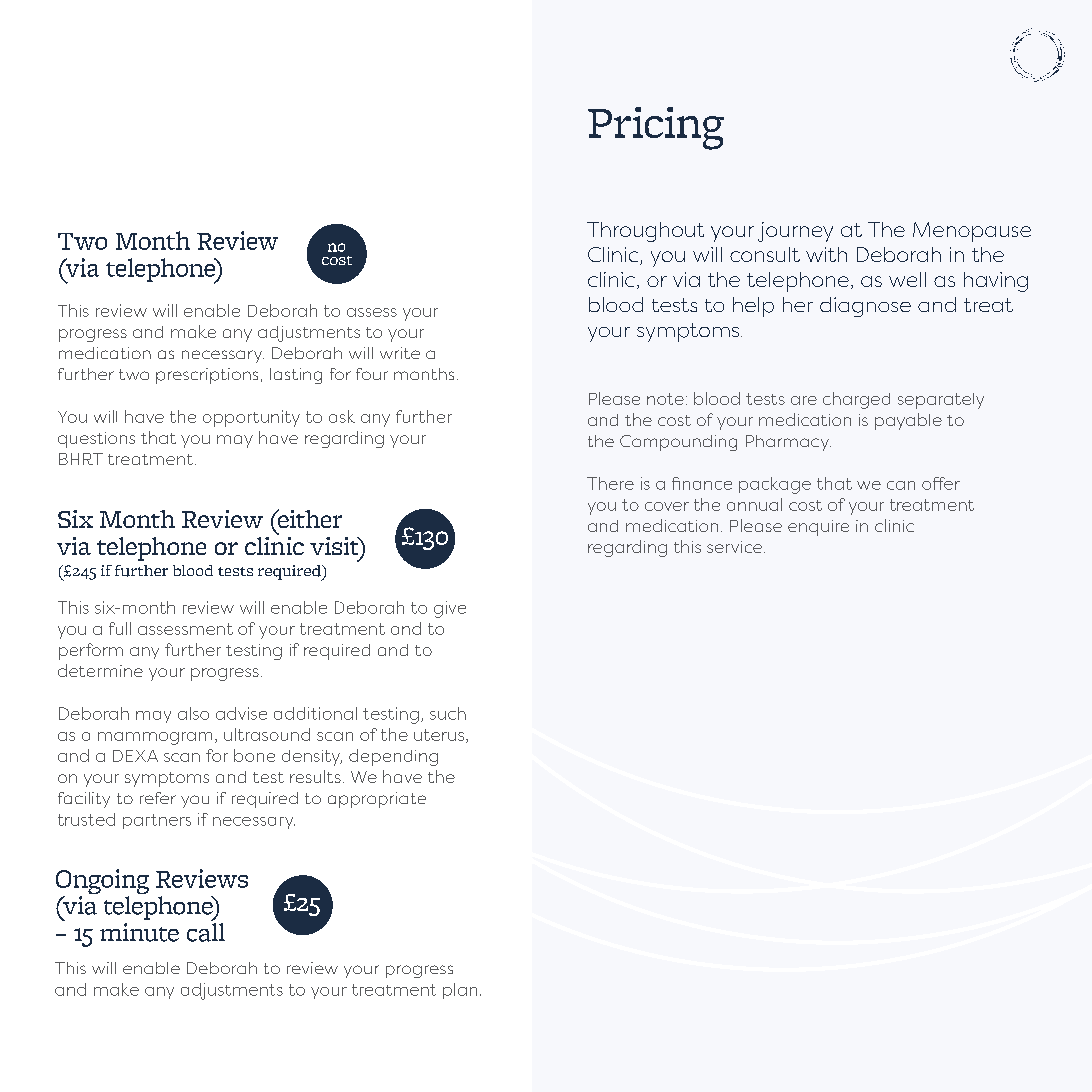  Describe the element at coordinates (818, 528) in the screenshot. I see `enquire` at that location.
